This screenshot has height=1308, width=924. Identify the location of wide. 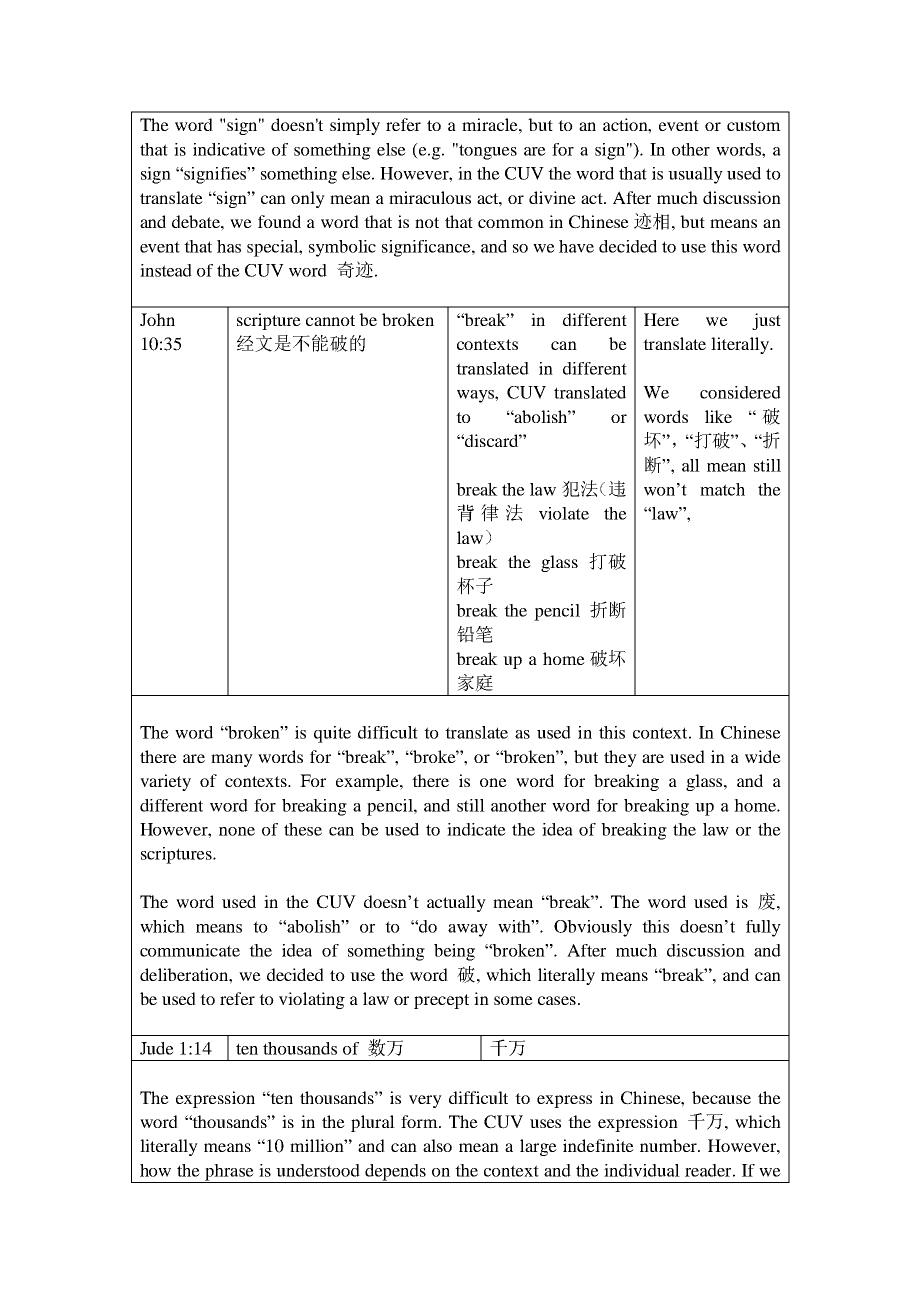
(763, 756).
